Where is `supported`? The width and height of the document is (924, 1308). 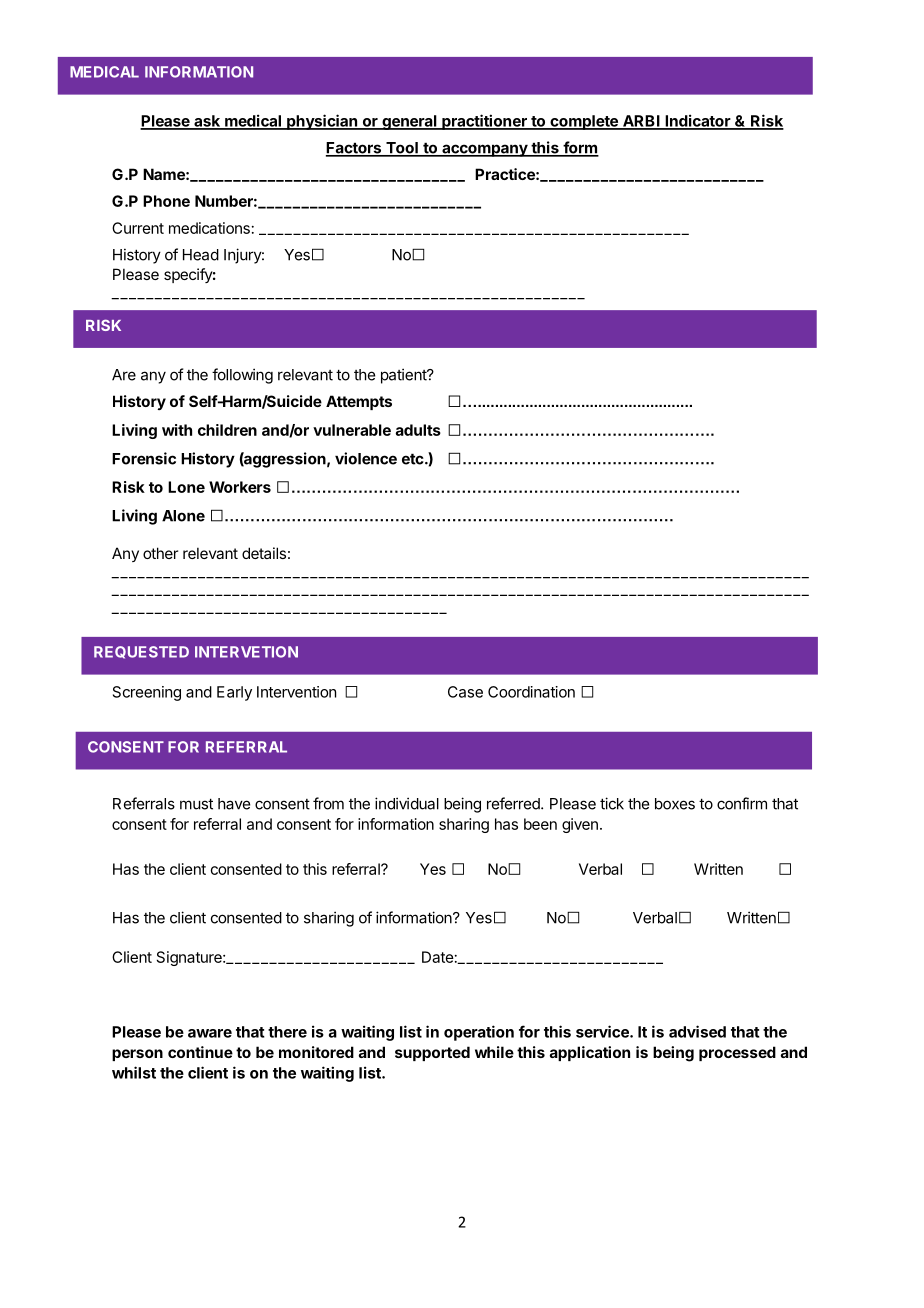 supported is located at coordinates (432, 1053).
